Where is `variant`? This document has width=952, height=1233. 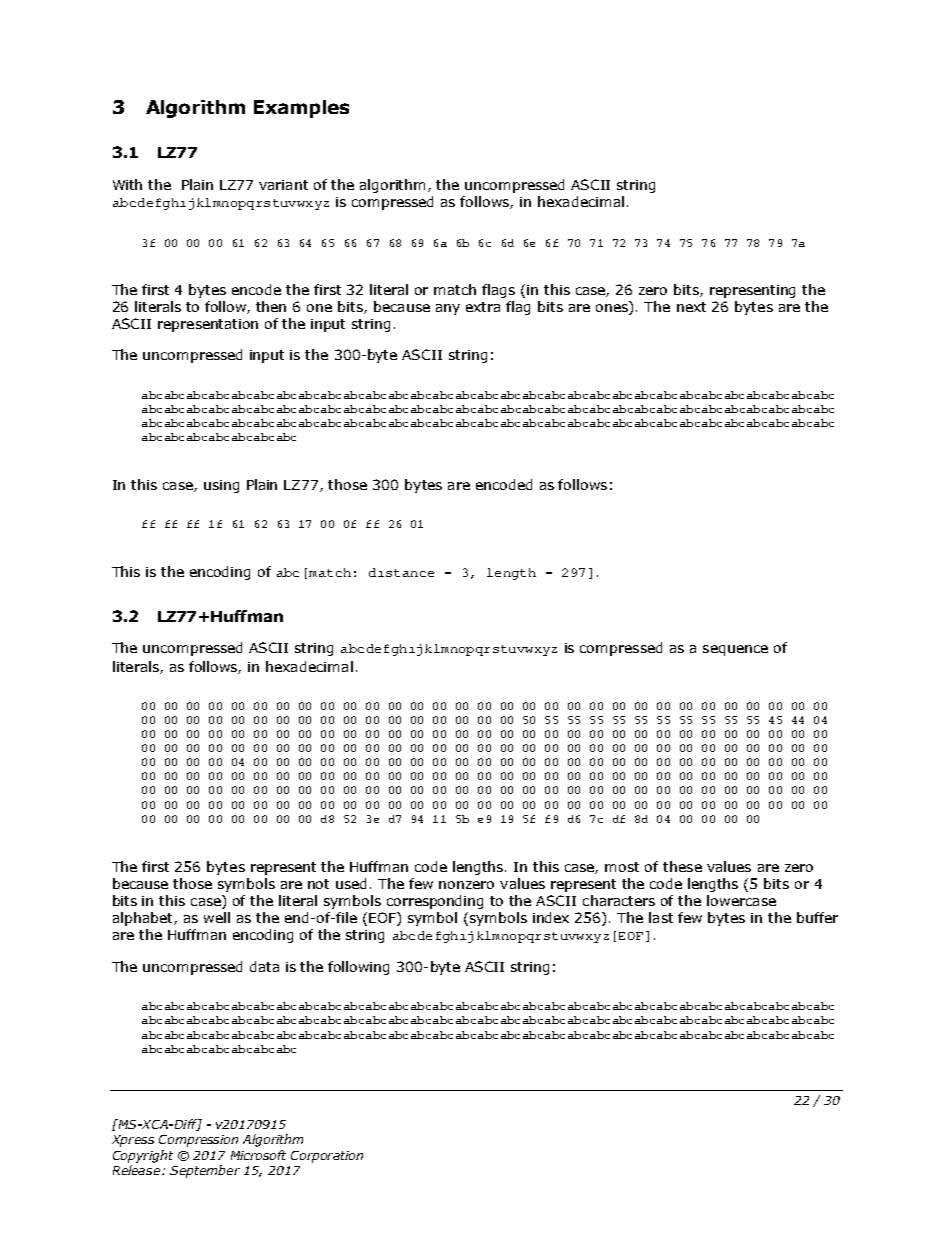 variant is located at coordinates (283, 185).
